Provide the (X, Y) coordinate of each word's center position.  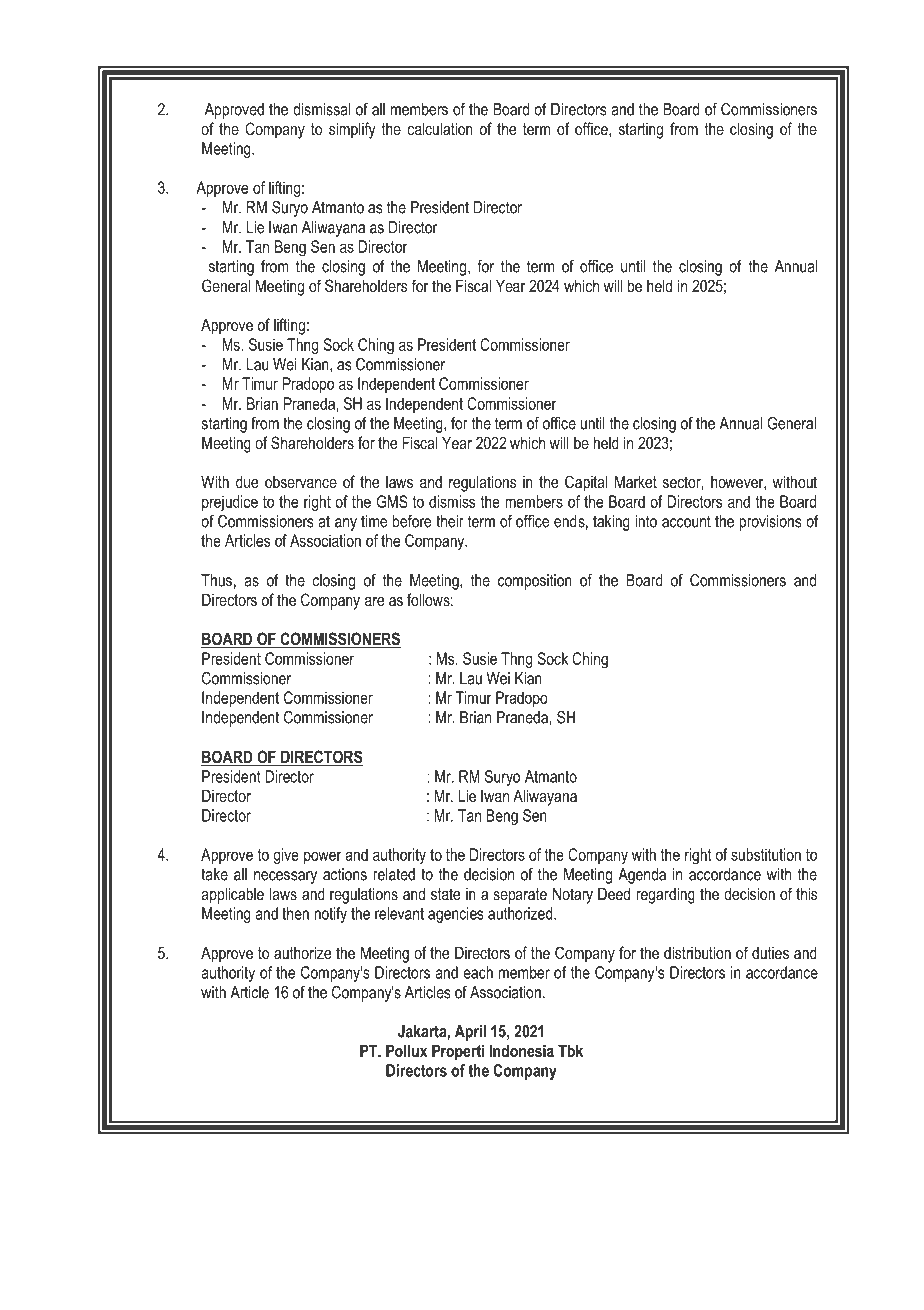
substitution (766, 854)
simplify (352, 130)
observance (301, 482)
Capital (586, 483)
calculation (440, 128)
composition (535, 582)
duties (770, 953)
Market (636, 481)
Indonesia (521, 1050)
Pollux (406, 1050)
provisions (770, 523)
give (286, 856)
